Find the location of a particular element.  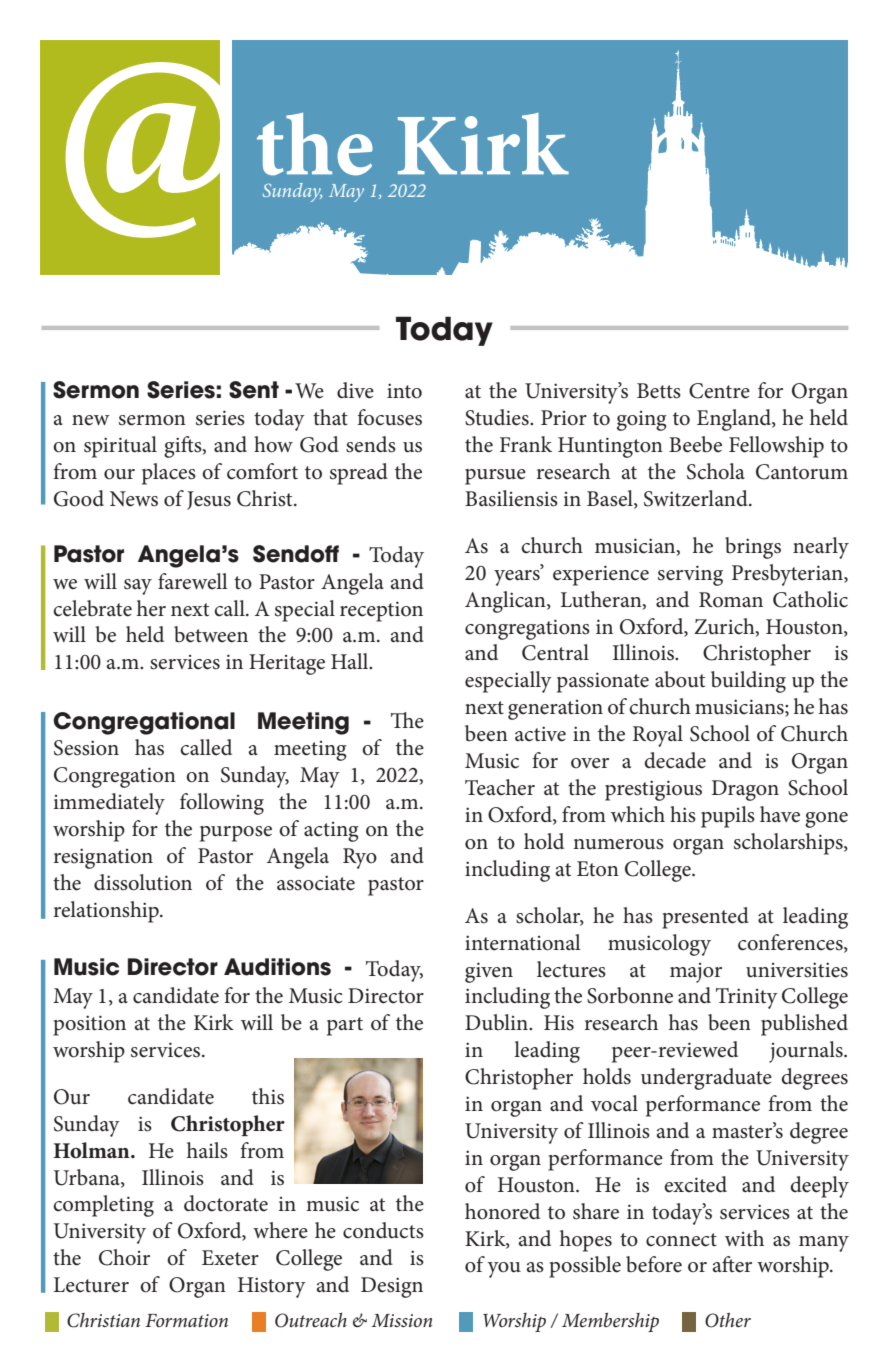

building is located at coordinates (748, 682).
